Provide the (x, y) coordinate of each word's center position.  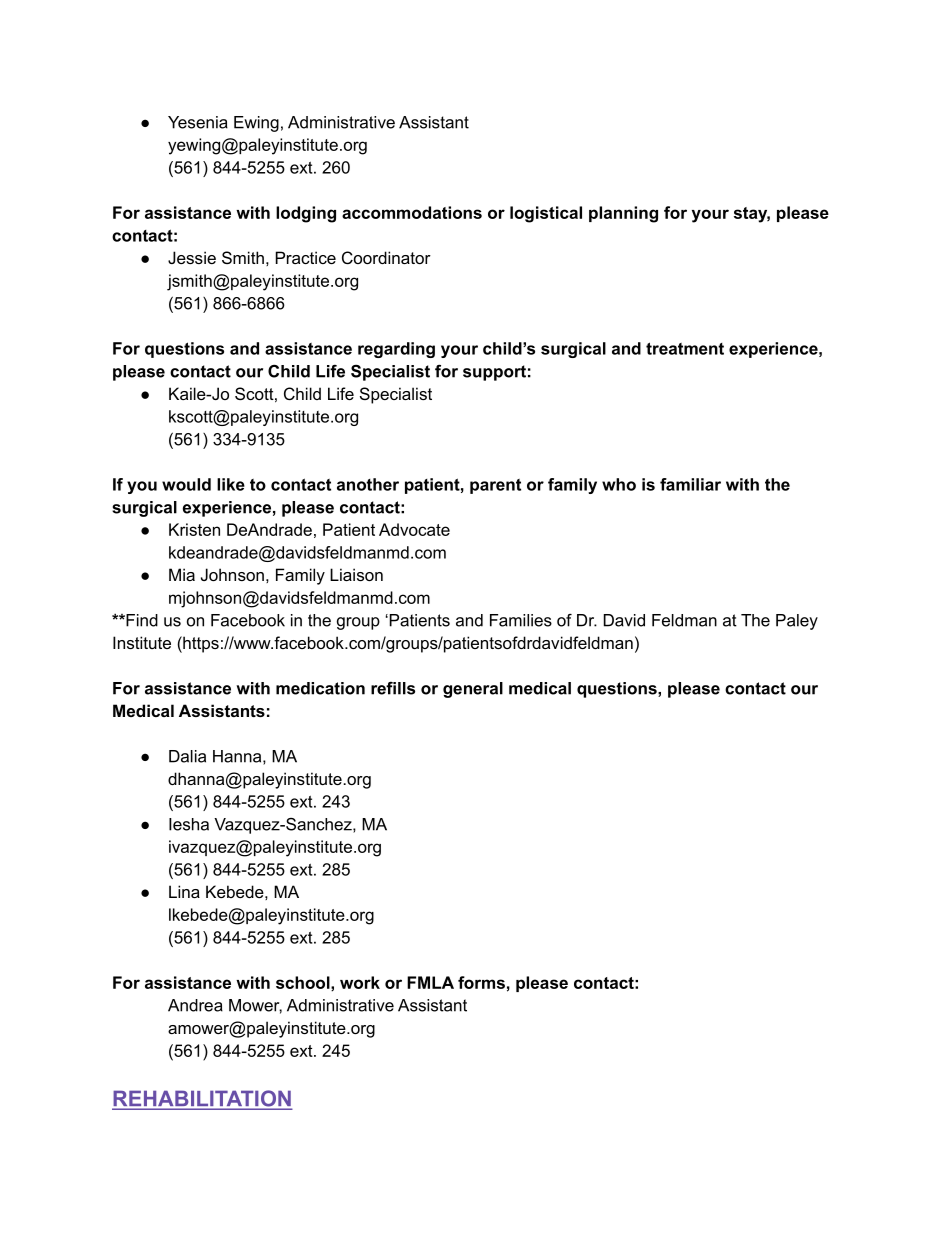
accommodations (412, 212)
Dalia (187, 756)
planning (623, 214)
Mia (182, 574)
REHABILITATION (202, 1099)
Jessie (192, 257)
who (619, 484)
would (186, 484)
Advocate (414, 529)
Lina (184, 891)
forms (481, 982)
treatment (685, 348)
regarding (396, 350)
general (473, 690)
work (360, 982)
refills (393, 688)
